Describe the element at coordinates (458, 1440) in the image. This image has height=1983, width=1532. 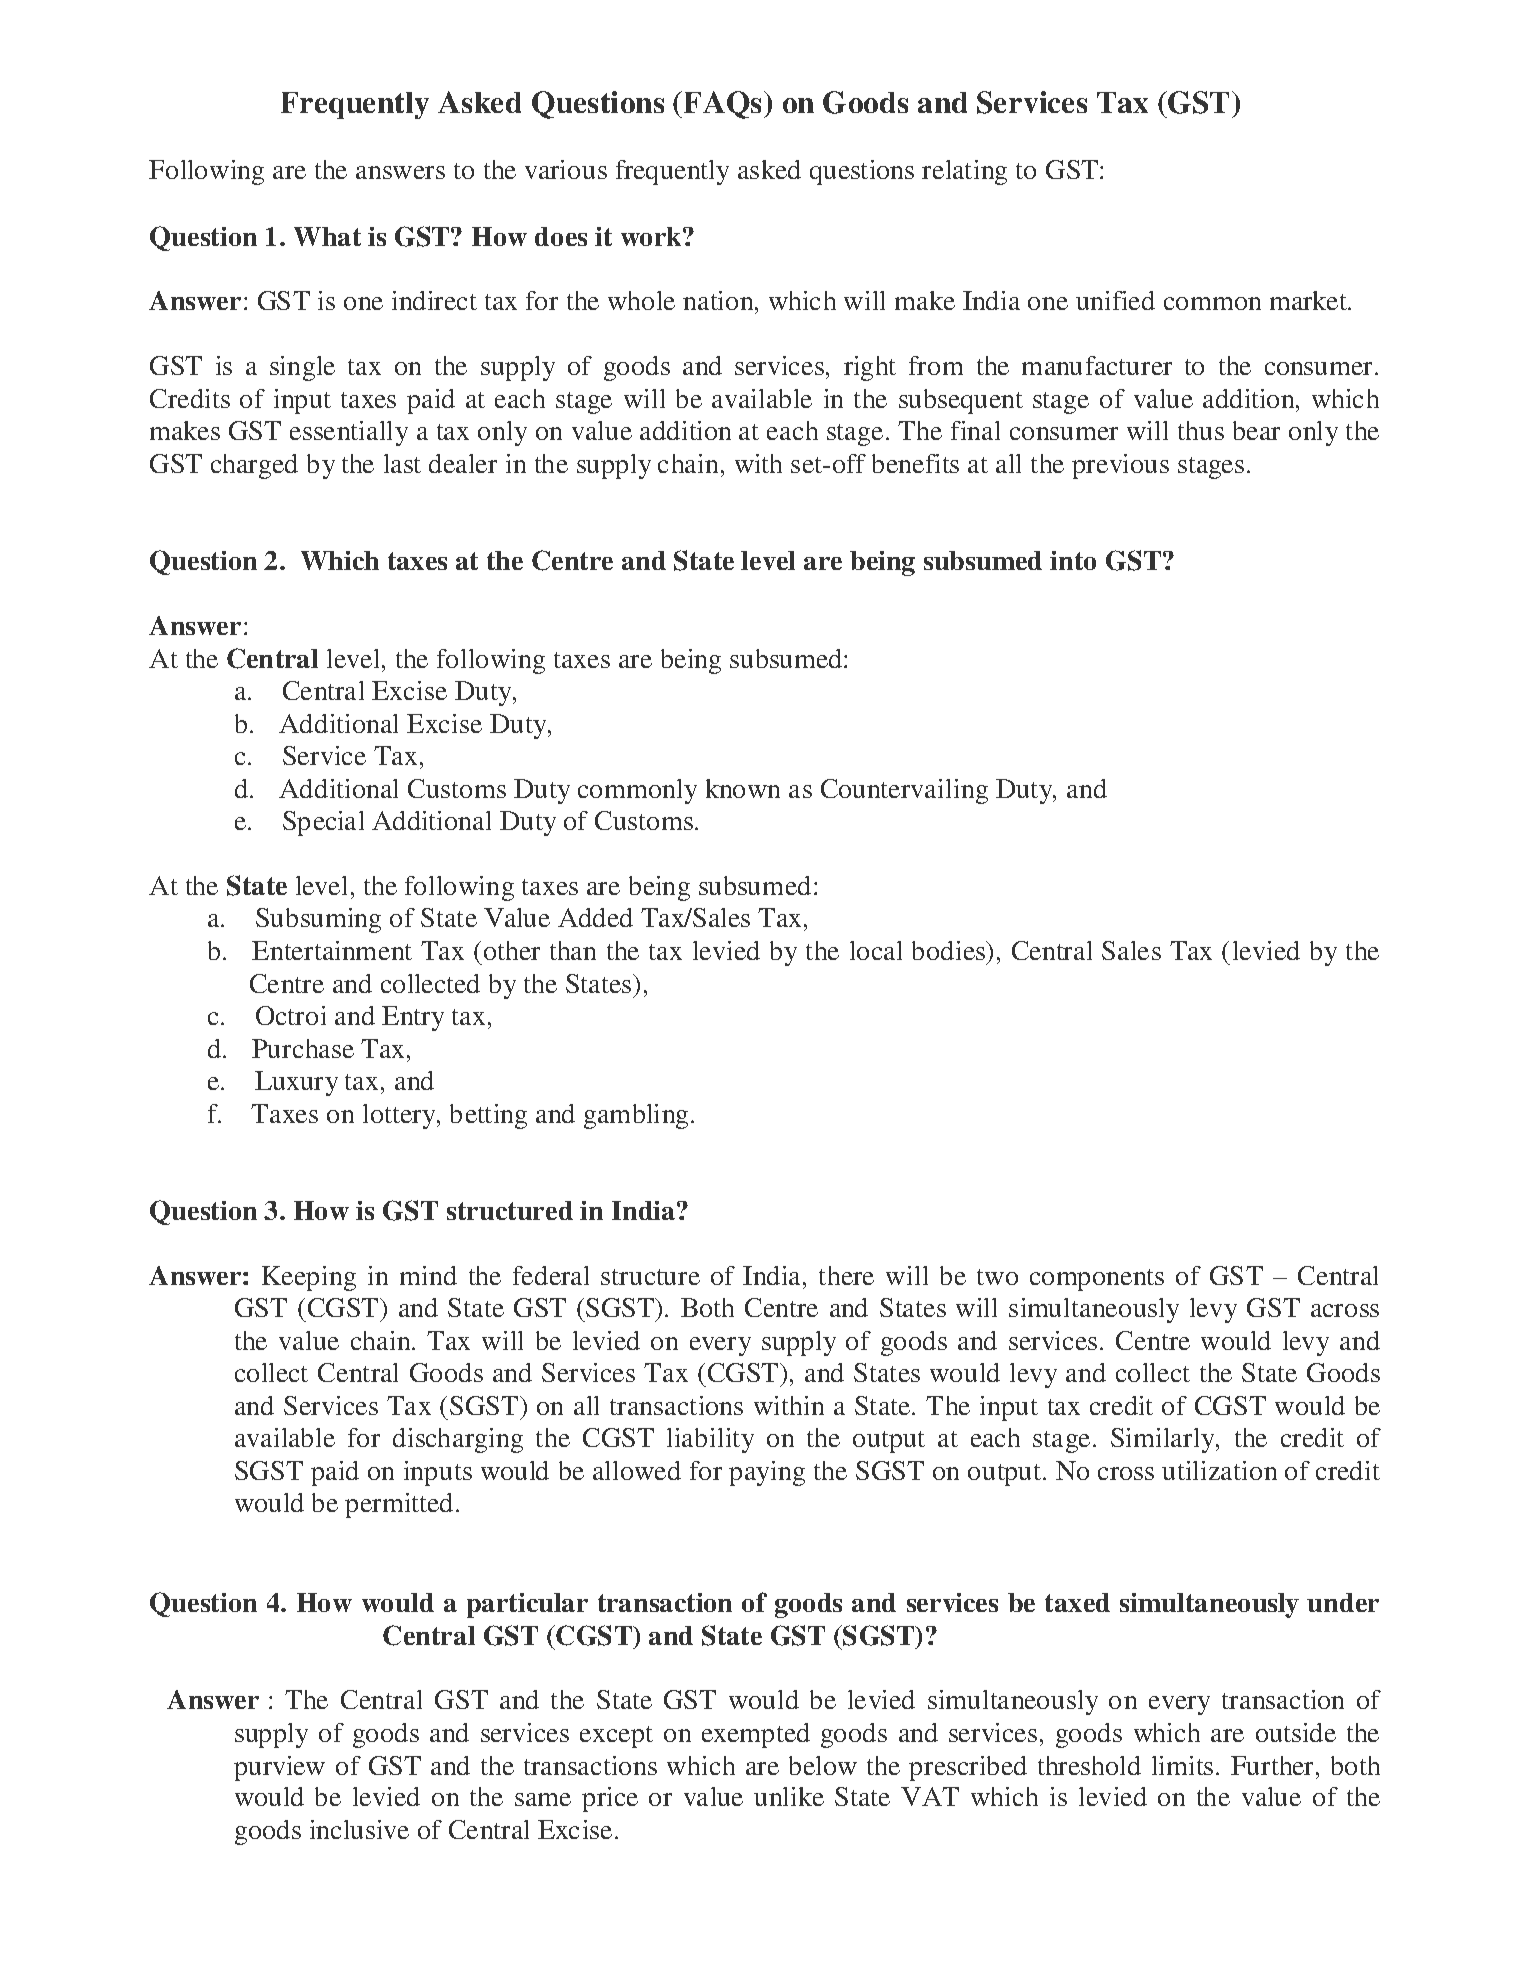
I see `discharging` at that location.
